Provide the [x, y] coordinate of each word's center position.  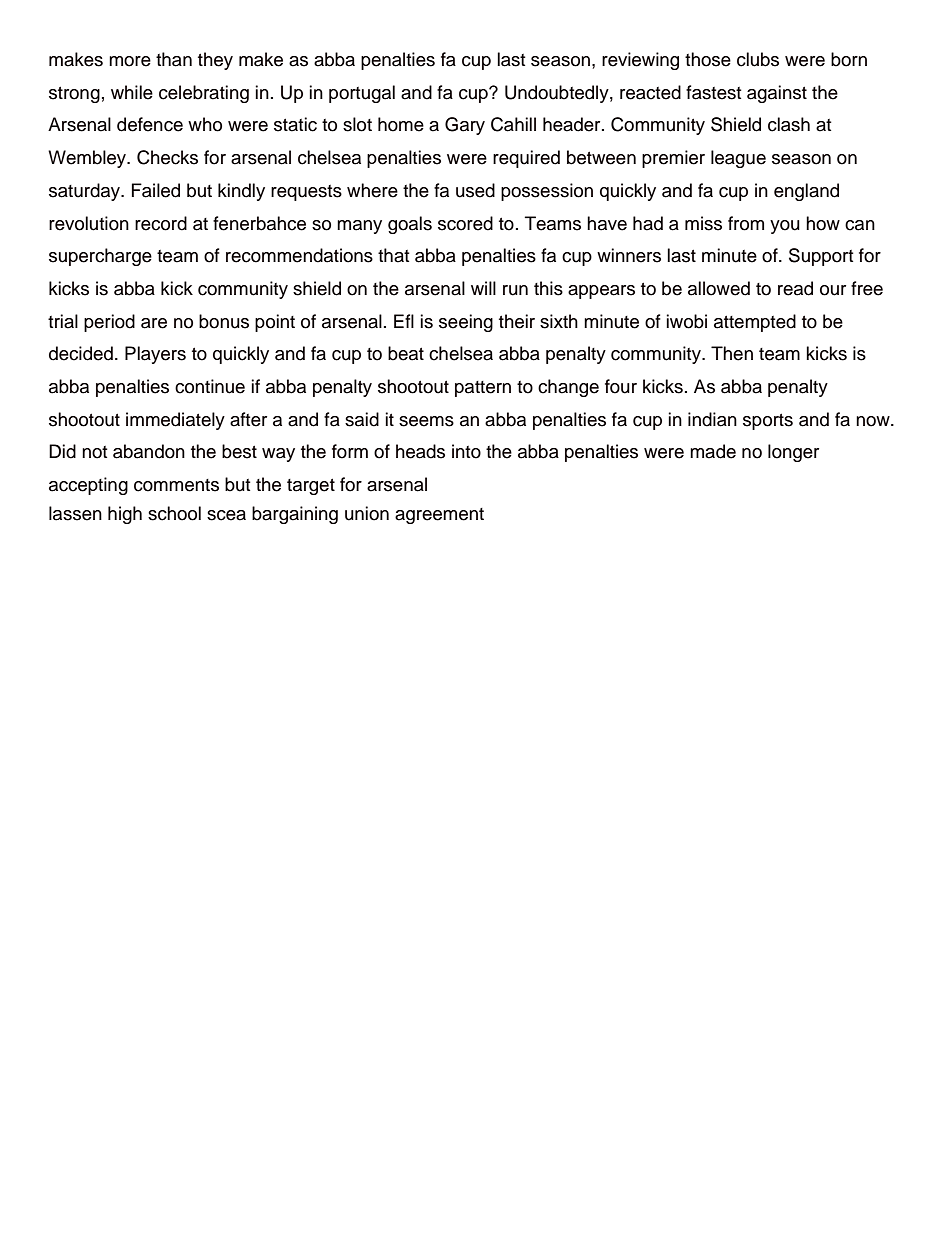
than [174, 59]
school [174, 513]
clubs [758, 59]
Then [732, 353]
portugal [362, 94]
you [785, 227]
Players [155, 355]
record [161, 223]
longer [793, 453]
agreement [439, 516]
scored [465, 223]
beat [406, 353]
